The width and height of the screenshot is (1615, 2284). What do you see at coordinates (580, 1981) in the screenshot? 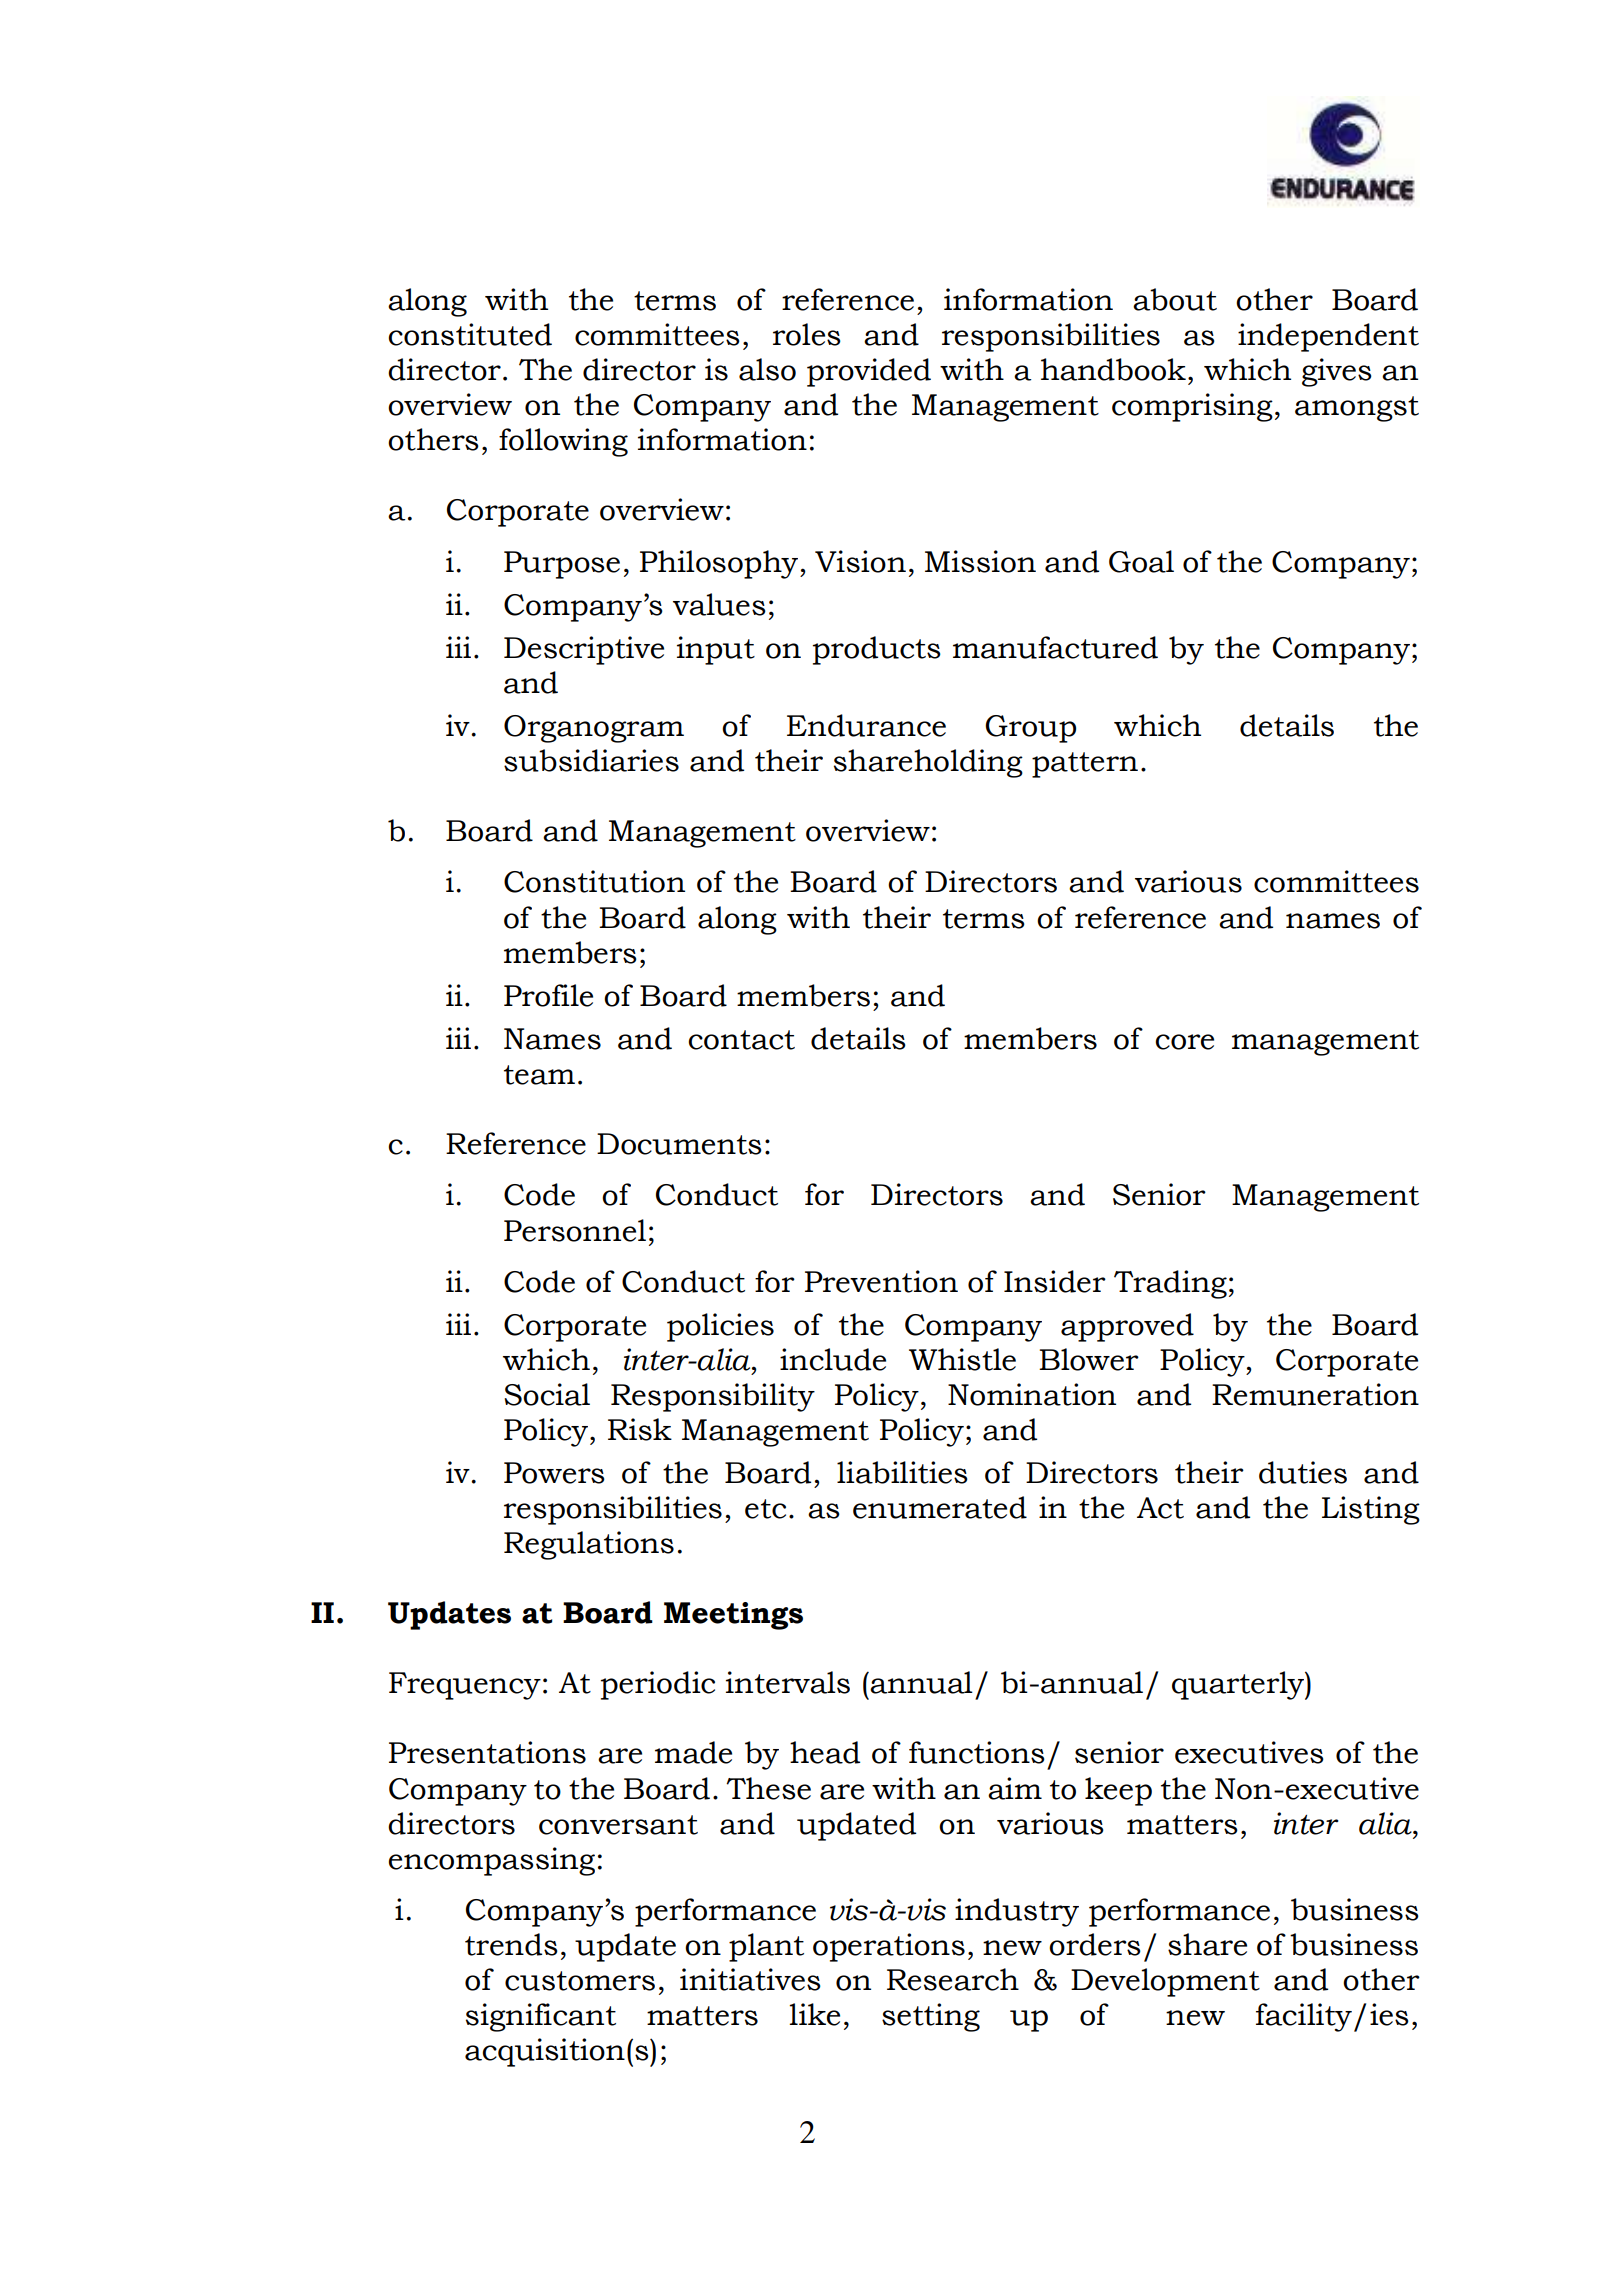
I see `customers` at bounding box center [580, 1981].
